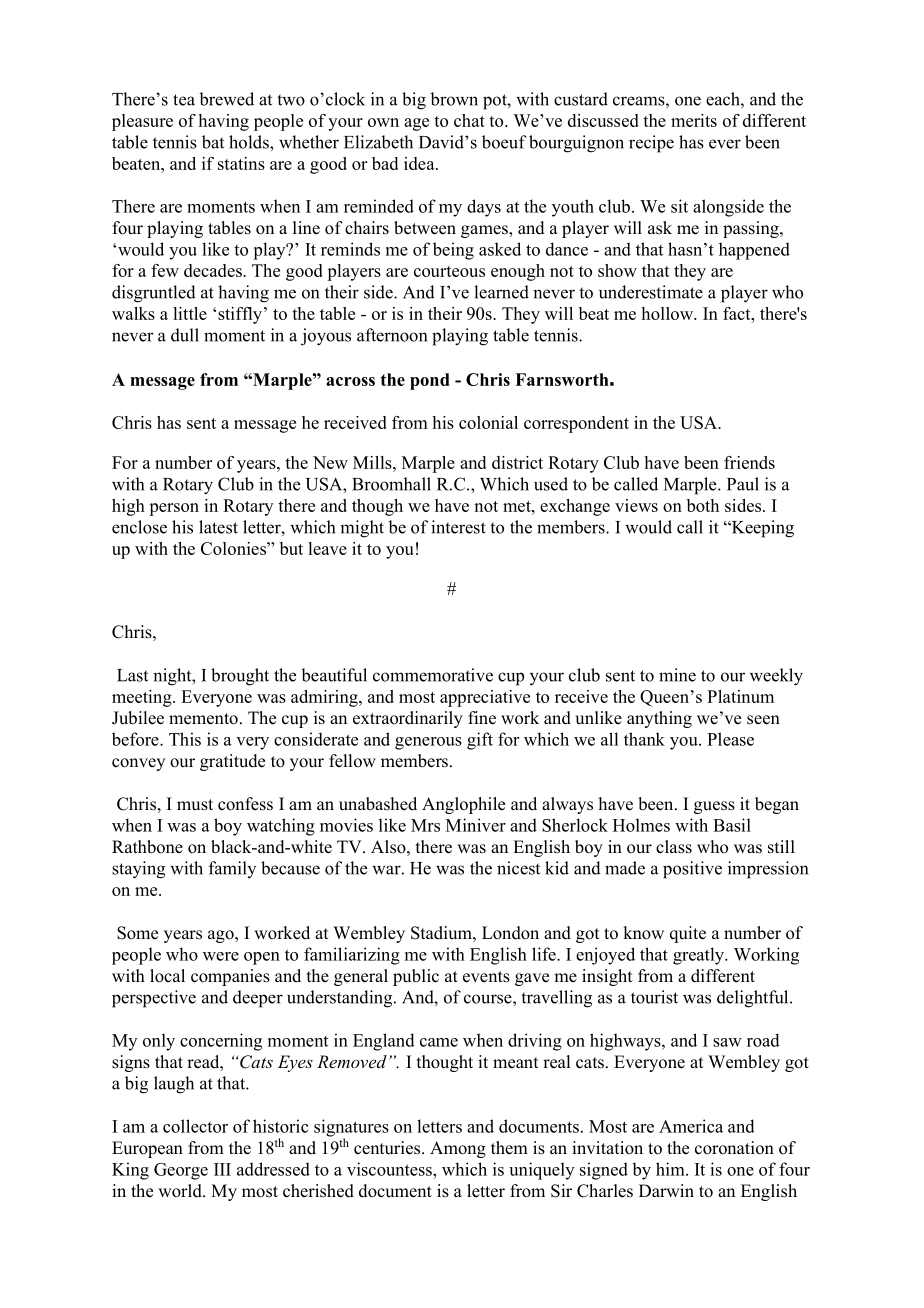  What do you see at coordinates (213, 142) in the screenshot?
I see `bat` at bounding box center [213, 142].
